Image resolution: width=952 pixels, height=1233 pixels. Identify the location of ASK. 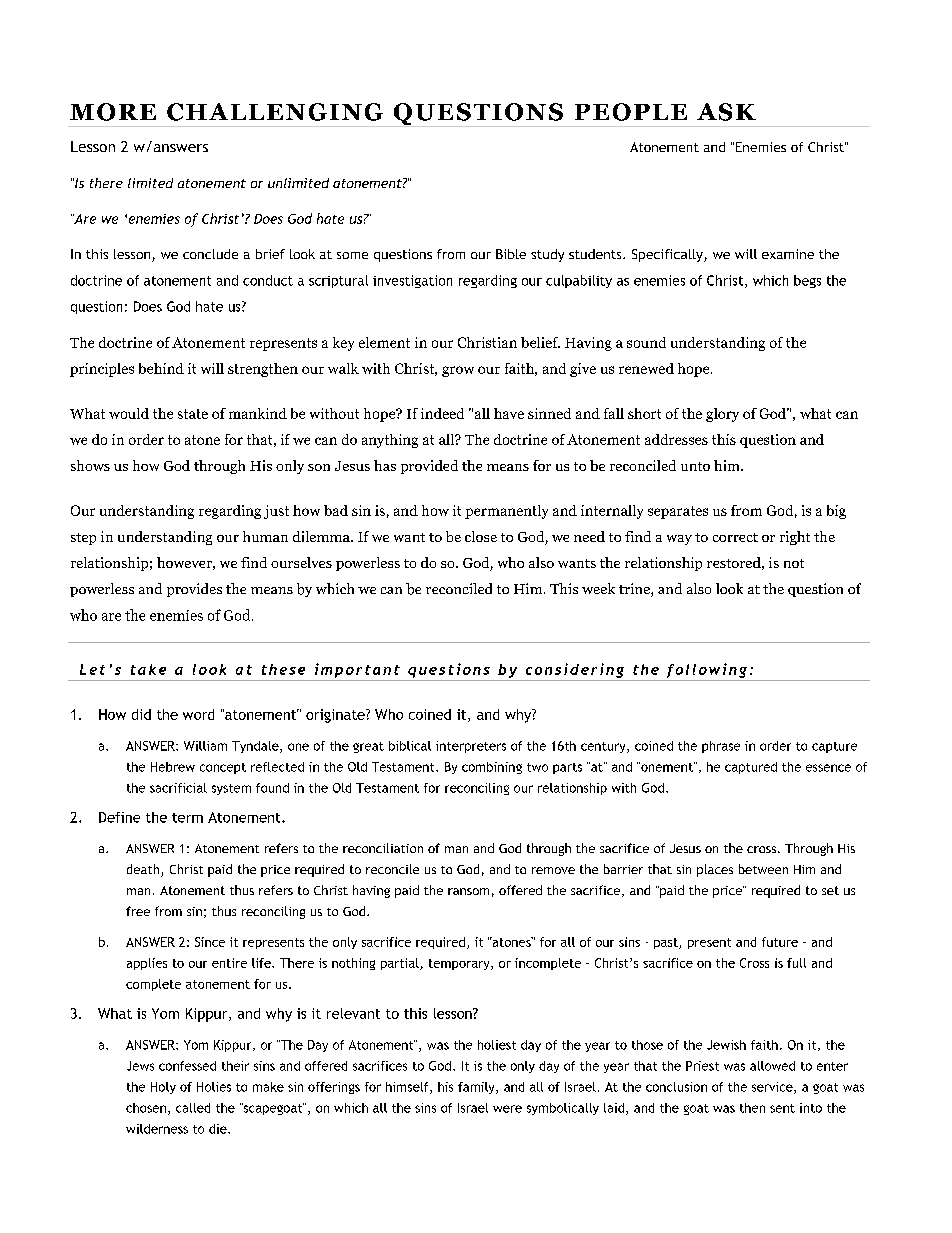
(726, 112).
